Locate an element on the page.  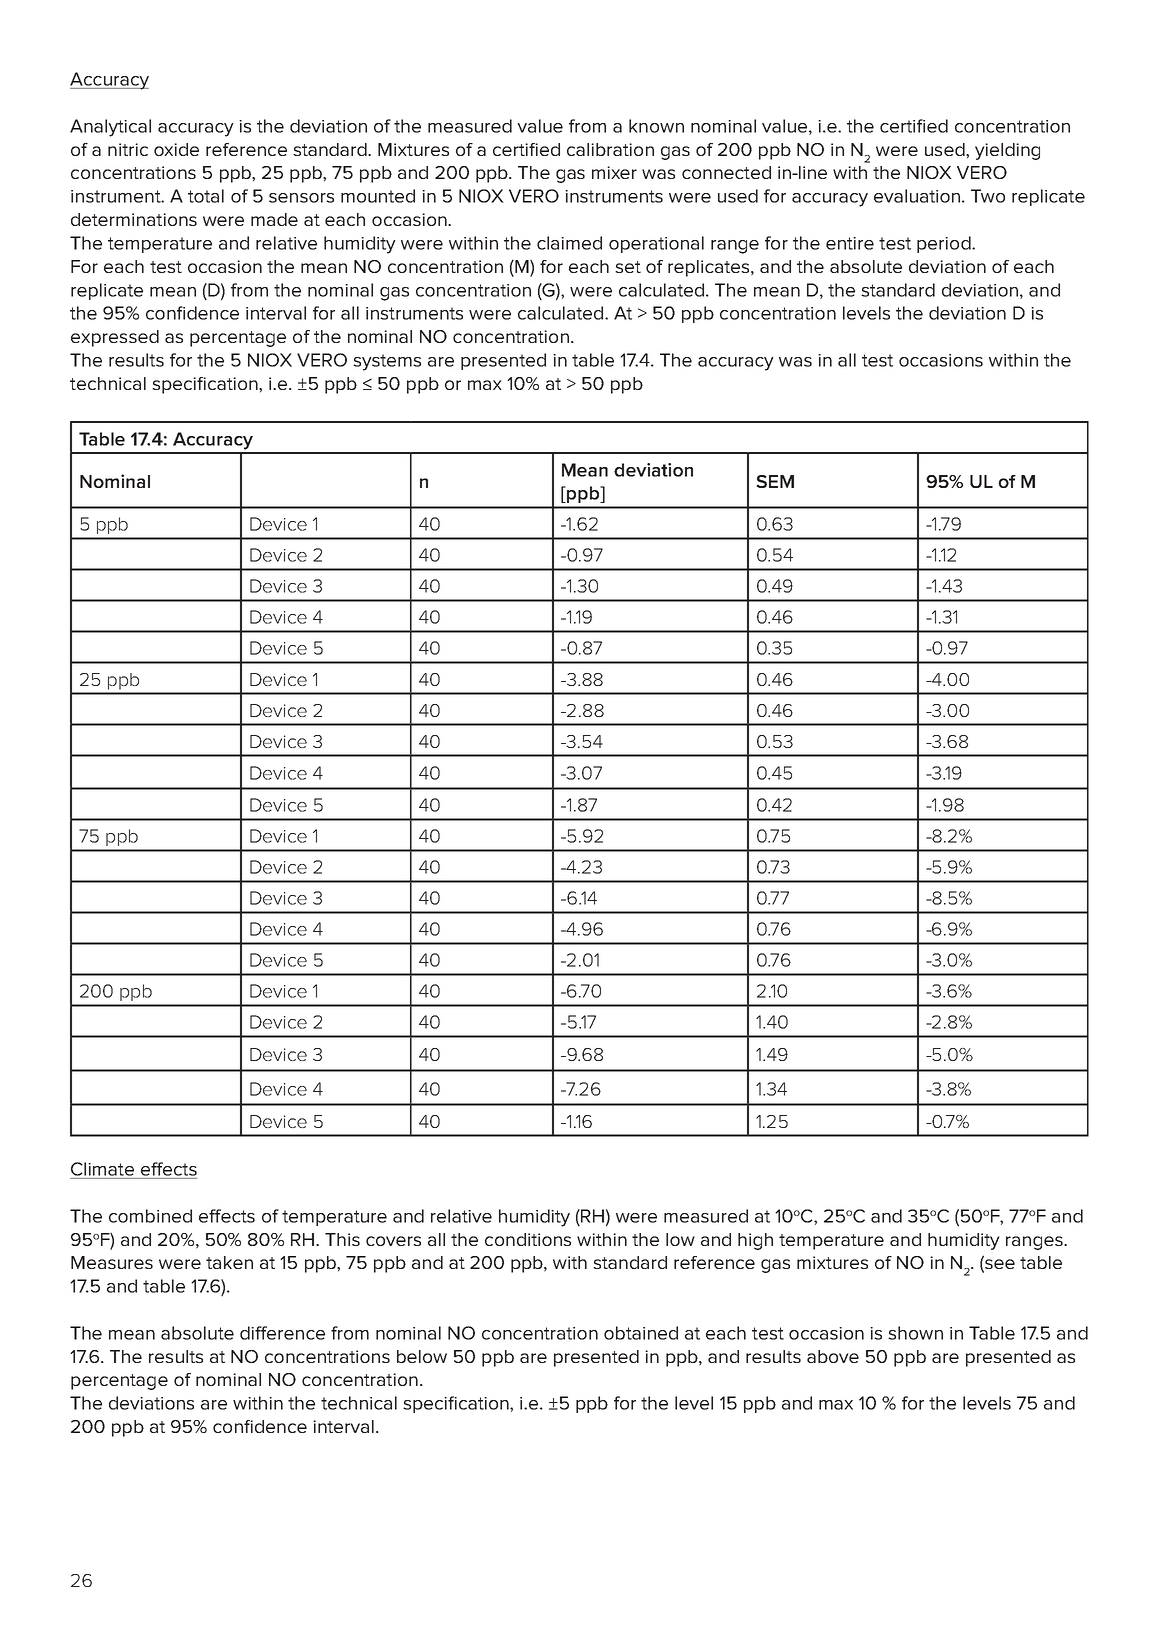
high is located at coordinates (755, 1241).
